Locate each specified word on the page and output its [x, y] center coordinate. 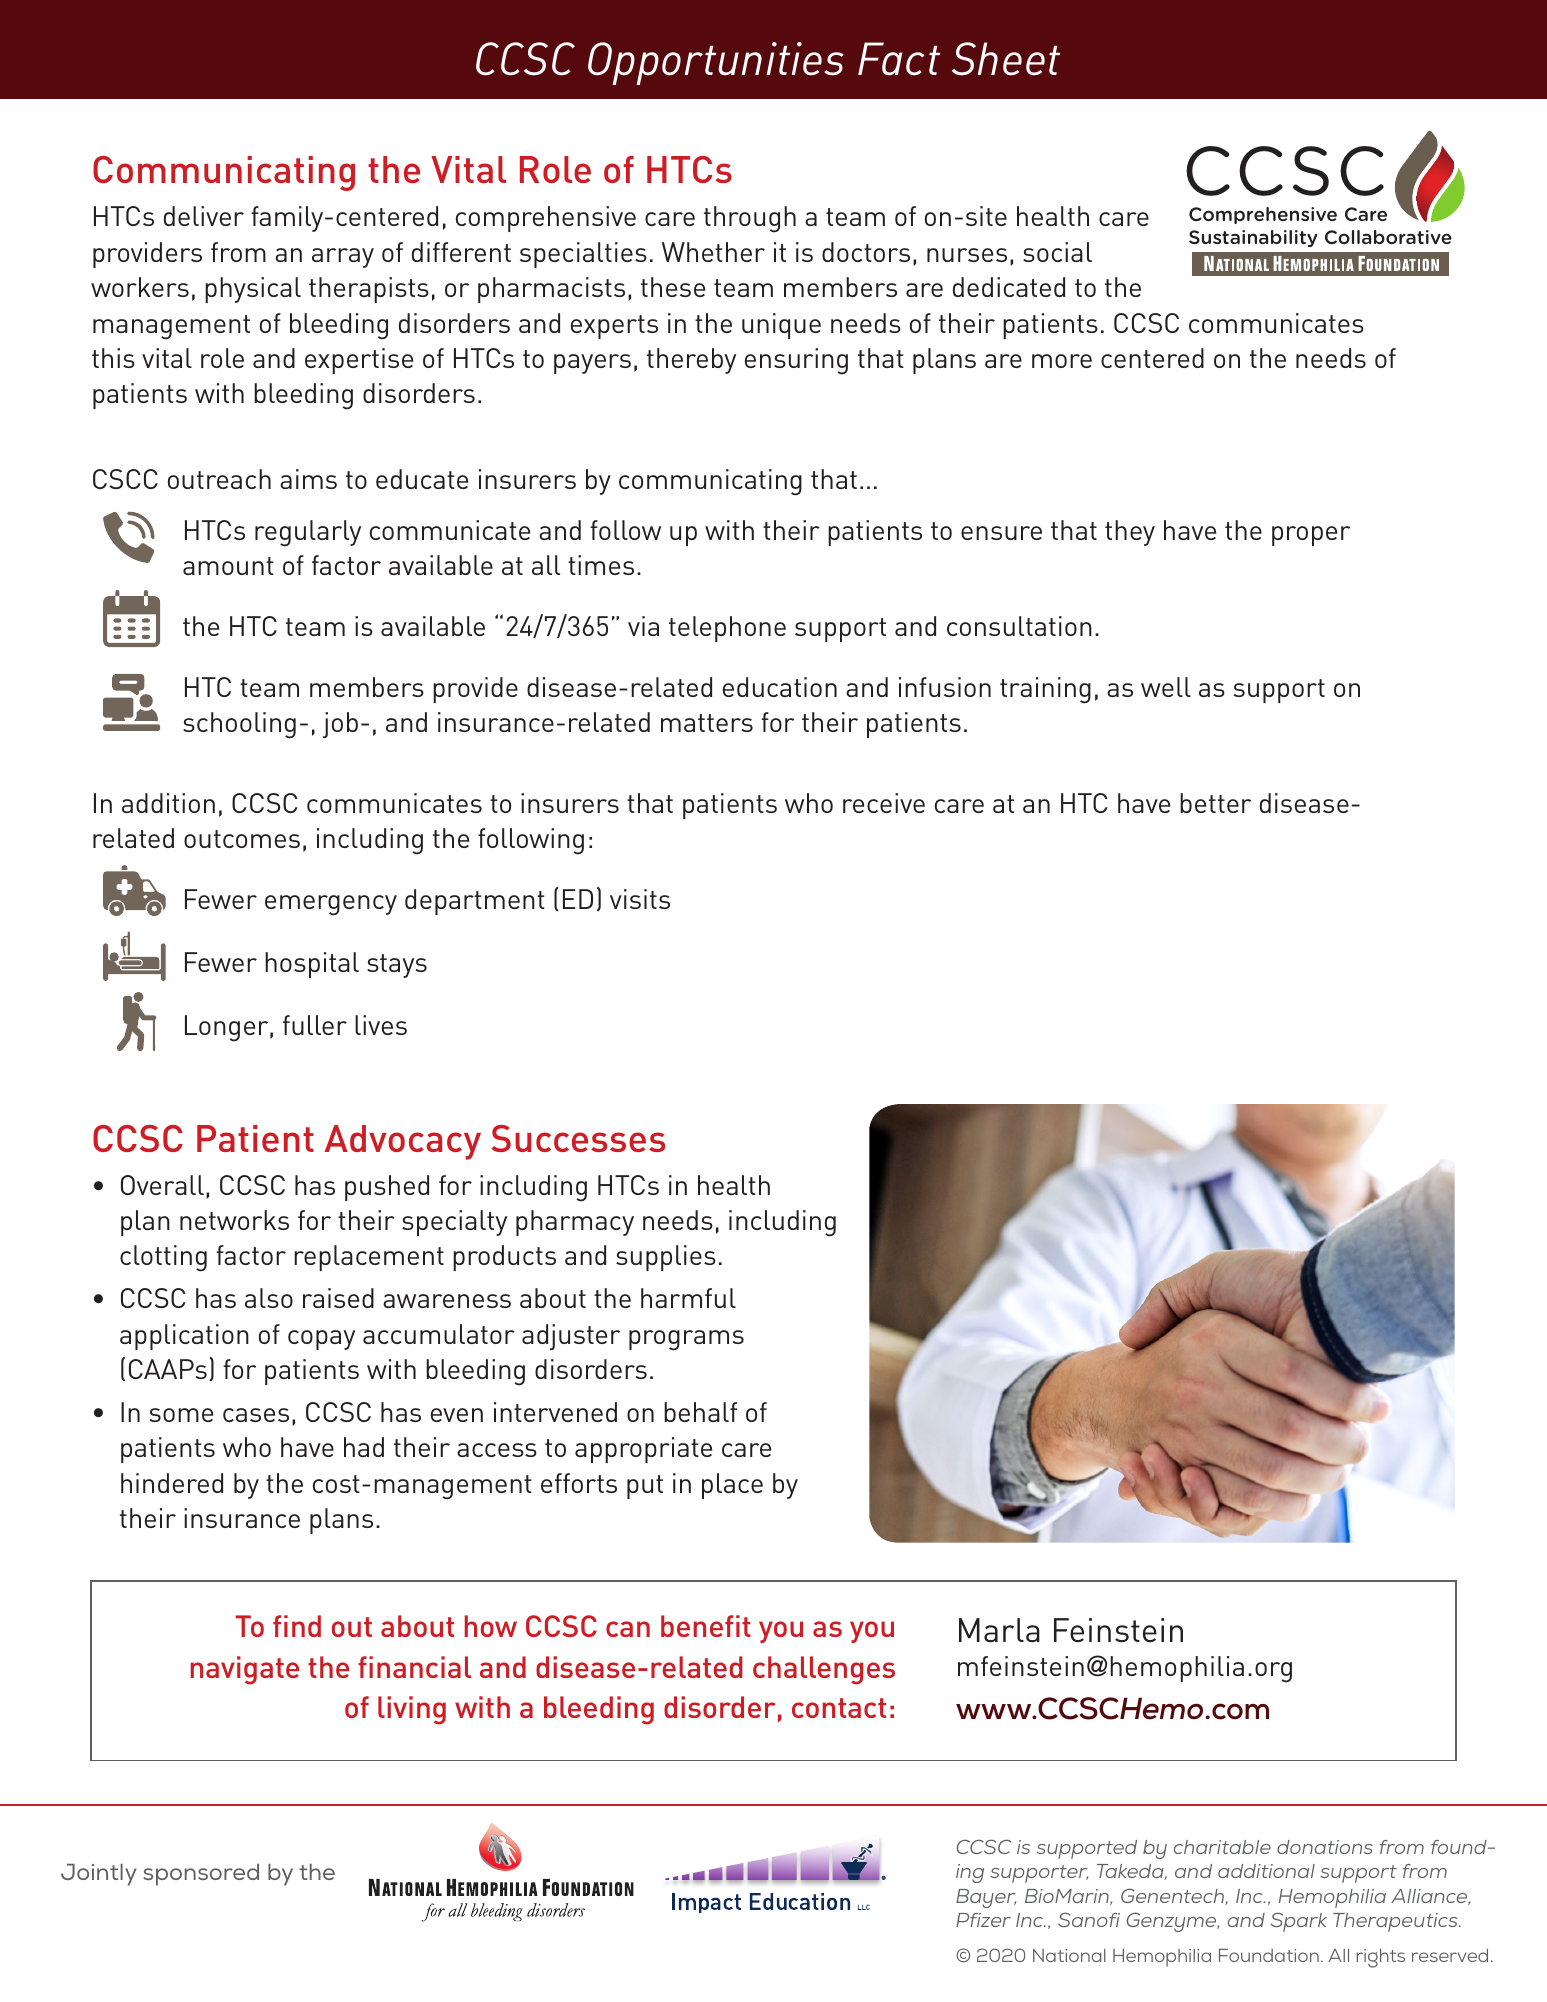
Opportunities [716, 63]
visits [640, 899]
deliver [204, 216]
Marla [999, 1630]
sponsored [201, 1875]
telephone [727, 629]
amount [228, 566]
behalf [700, 1412]
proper [1311, 536]
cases [256, 1415]
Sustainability [1253, 238]
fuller [315, 1025]
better [1215, 803]
